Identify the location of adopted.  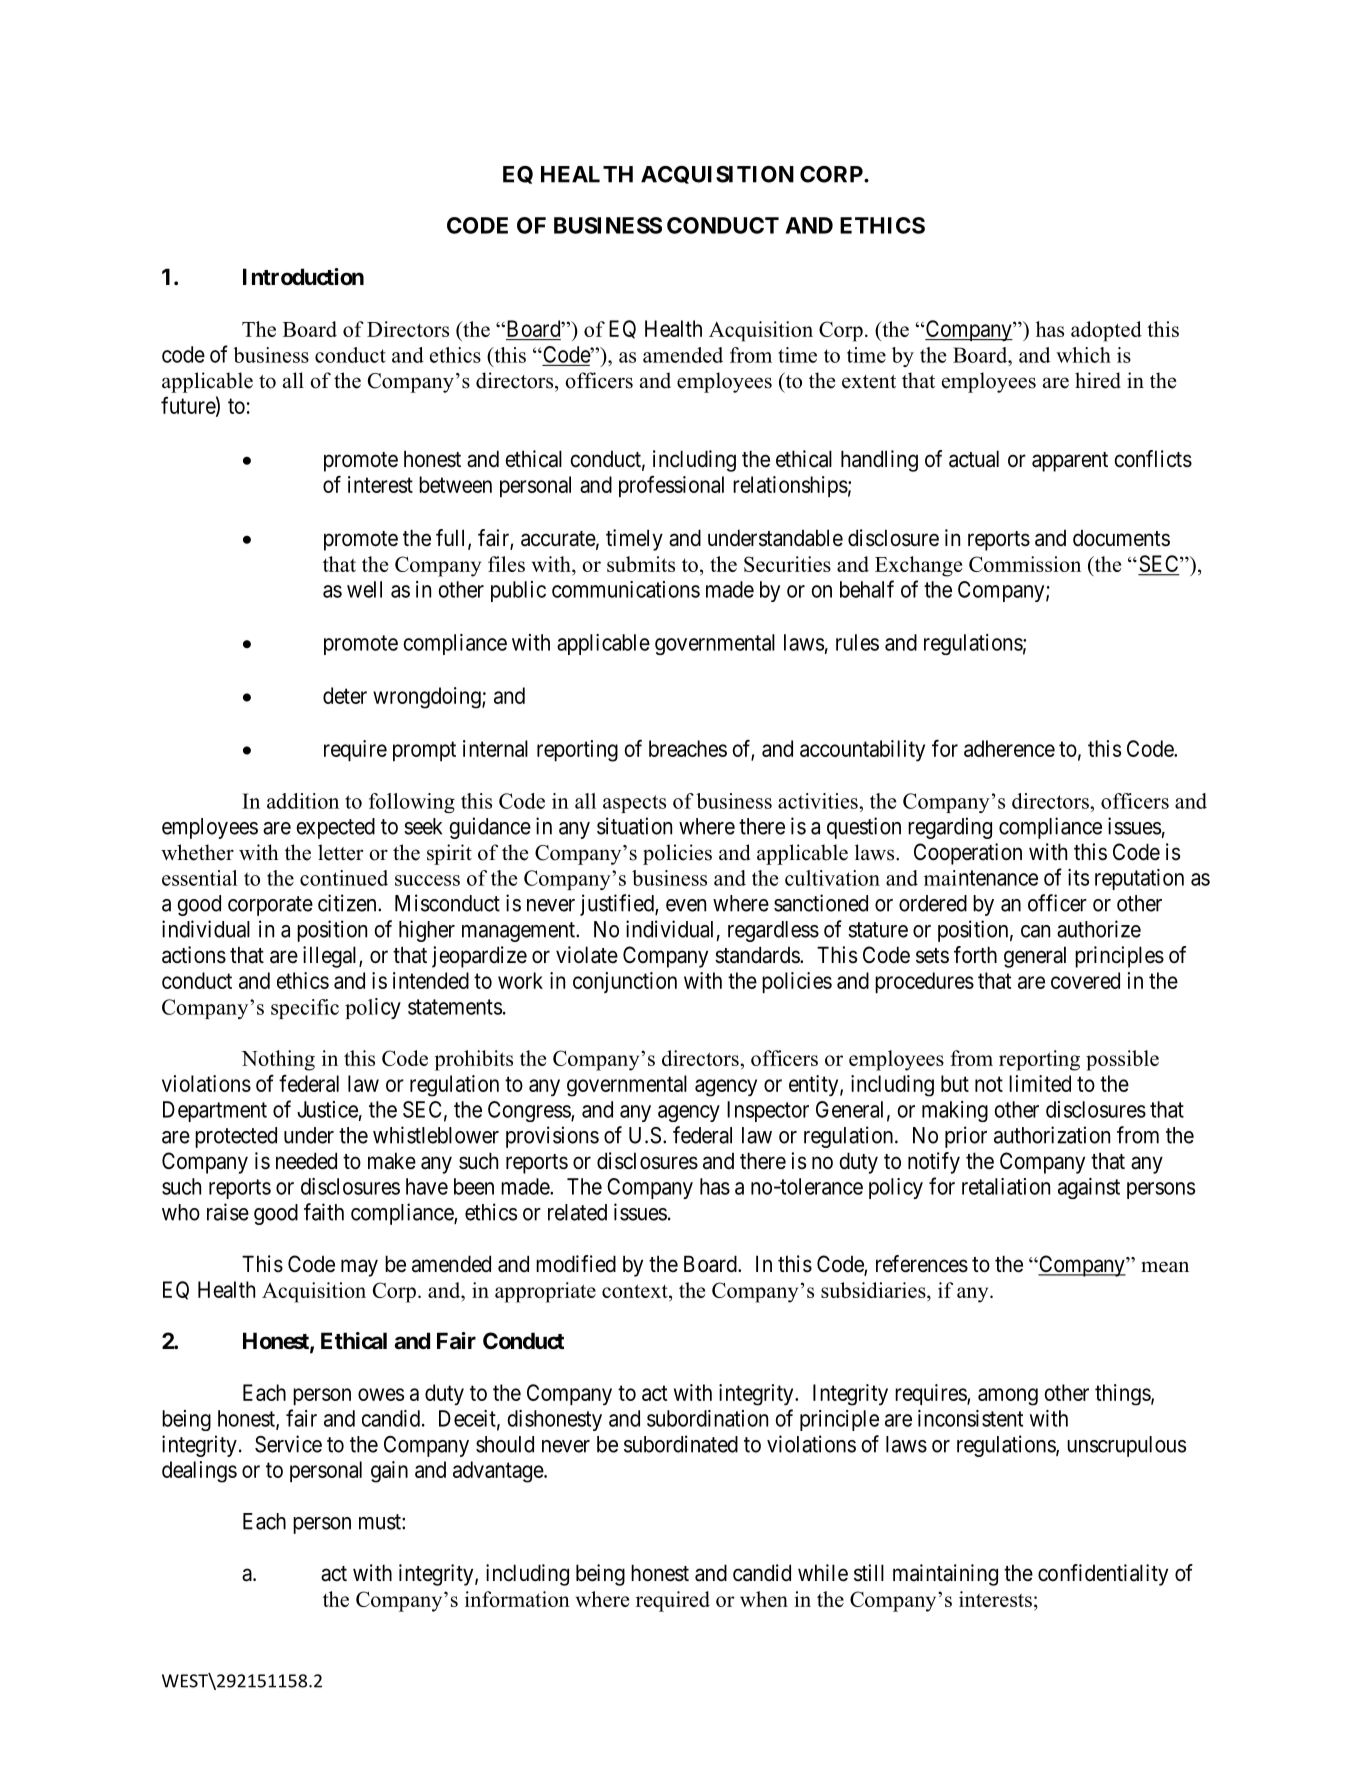
(1106, 331).
